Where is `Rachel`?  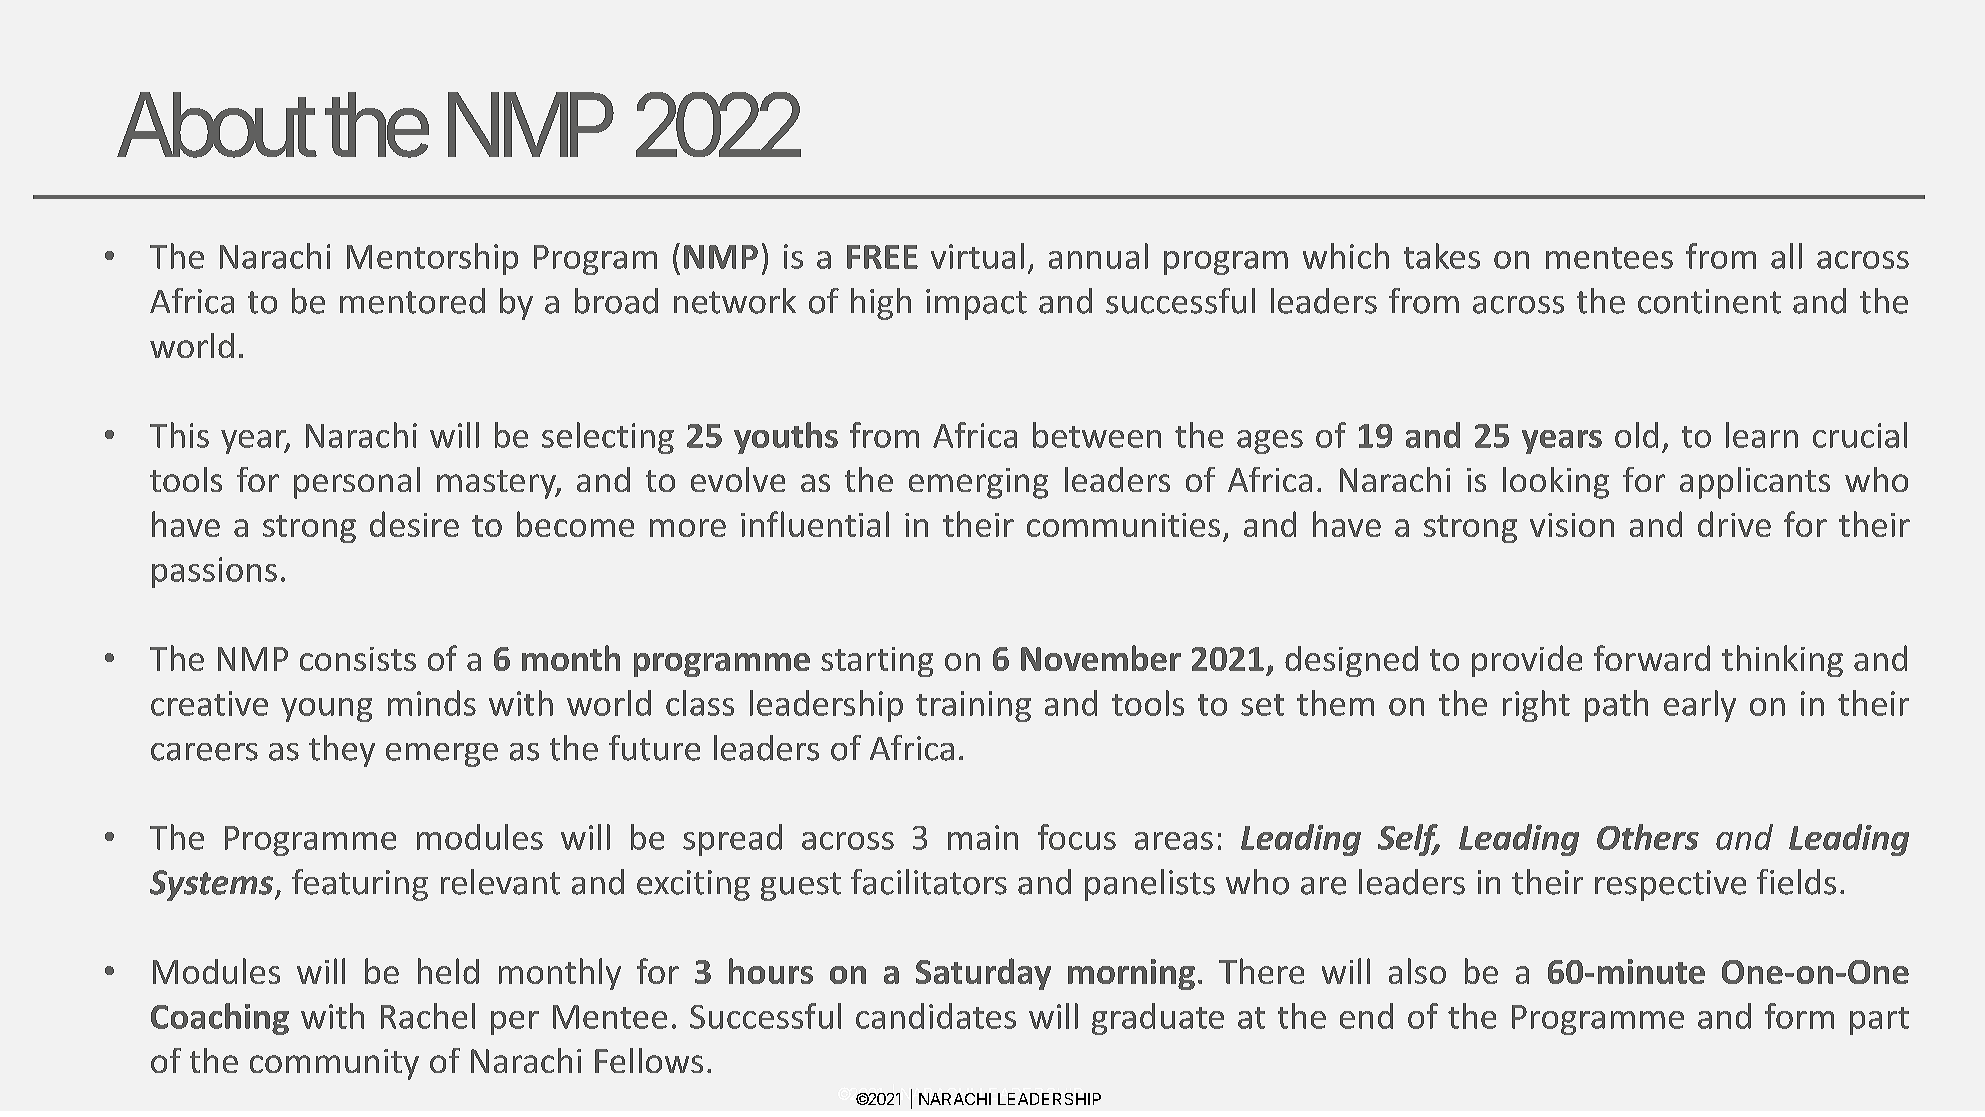
Rachel is located at coordinates (428, 1016).
